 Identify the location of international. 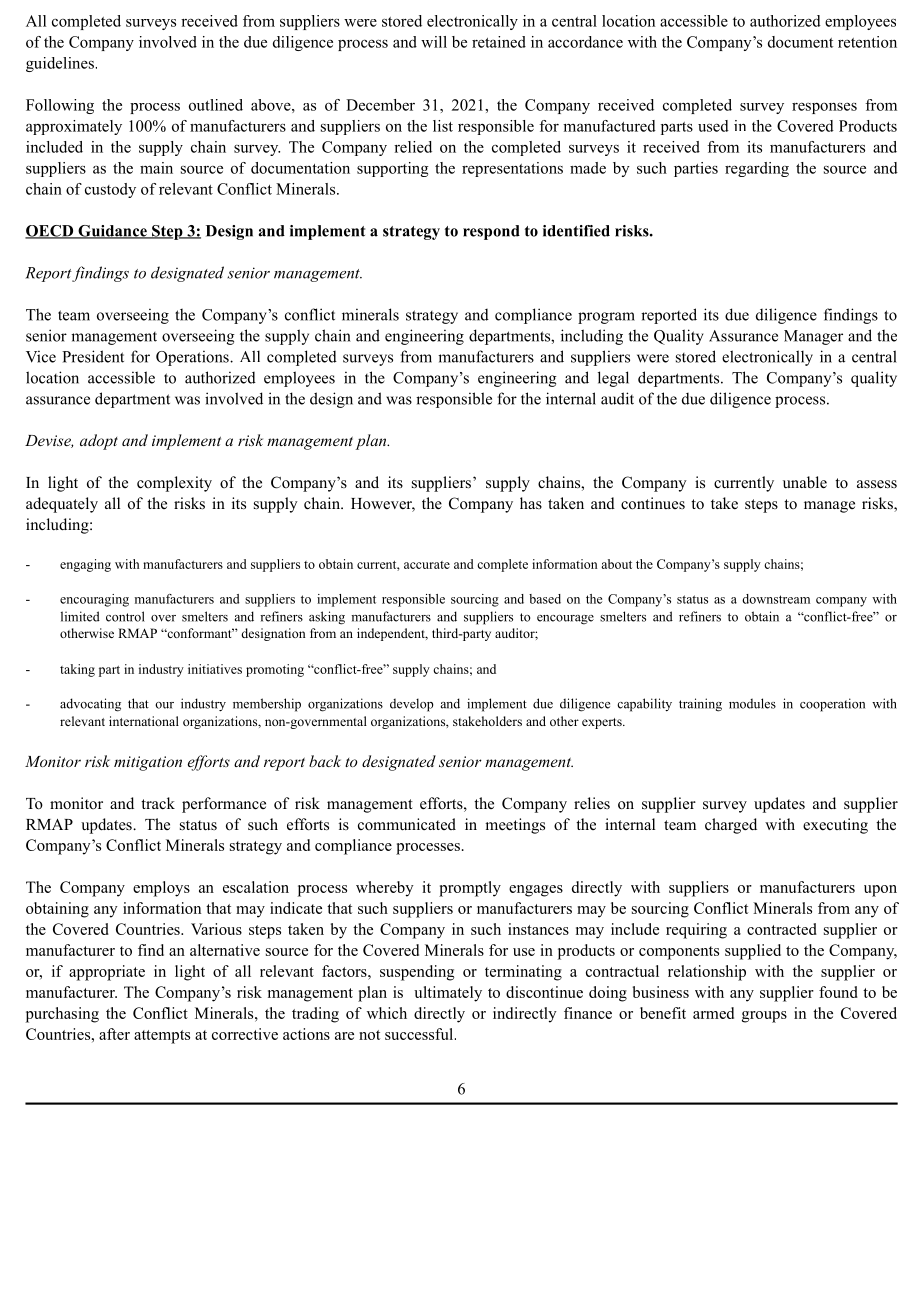
(144, 721).
